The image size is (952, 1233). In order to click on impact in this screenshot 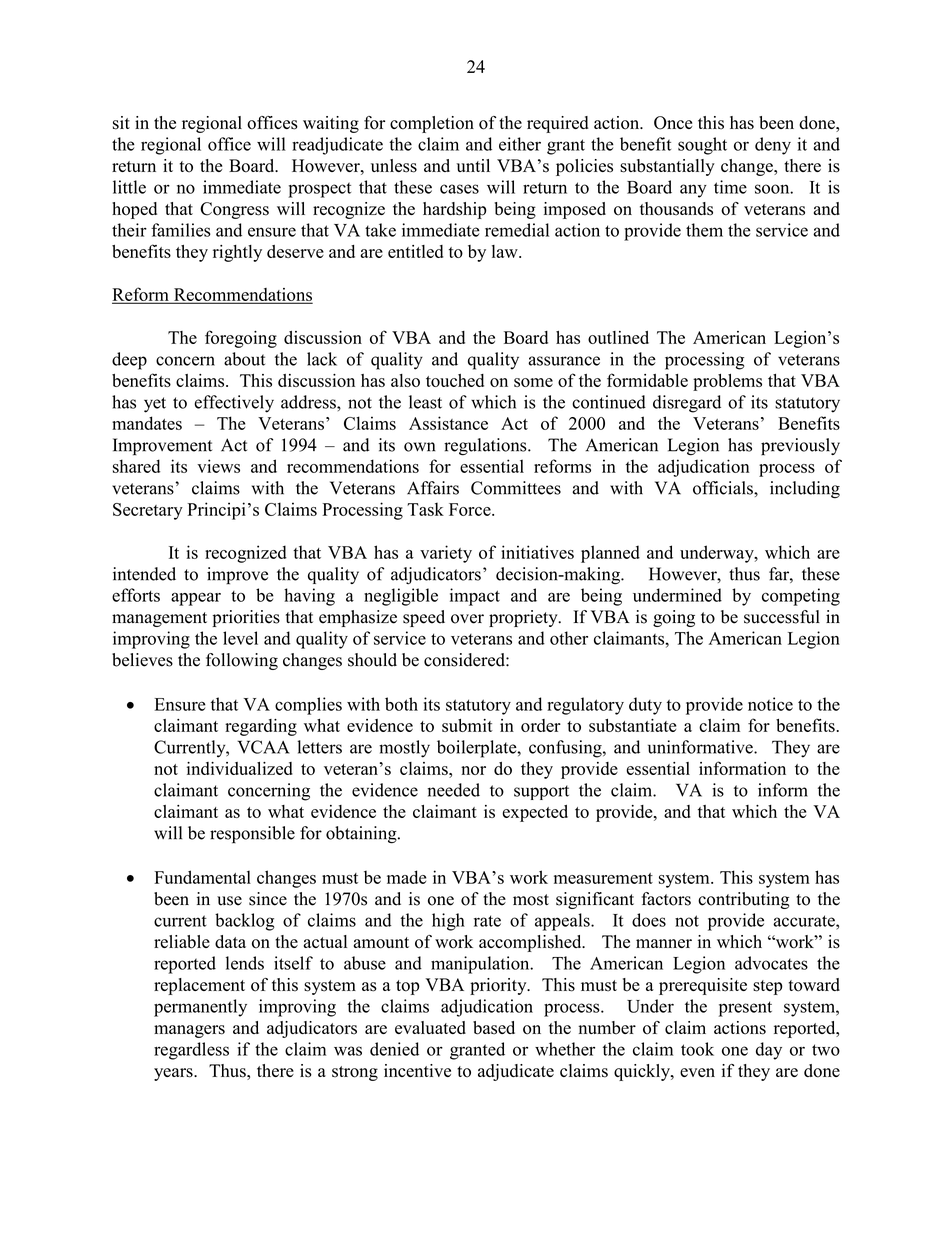, I will do `click(475, 597)`.
